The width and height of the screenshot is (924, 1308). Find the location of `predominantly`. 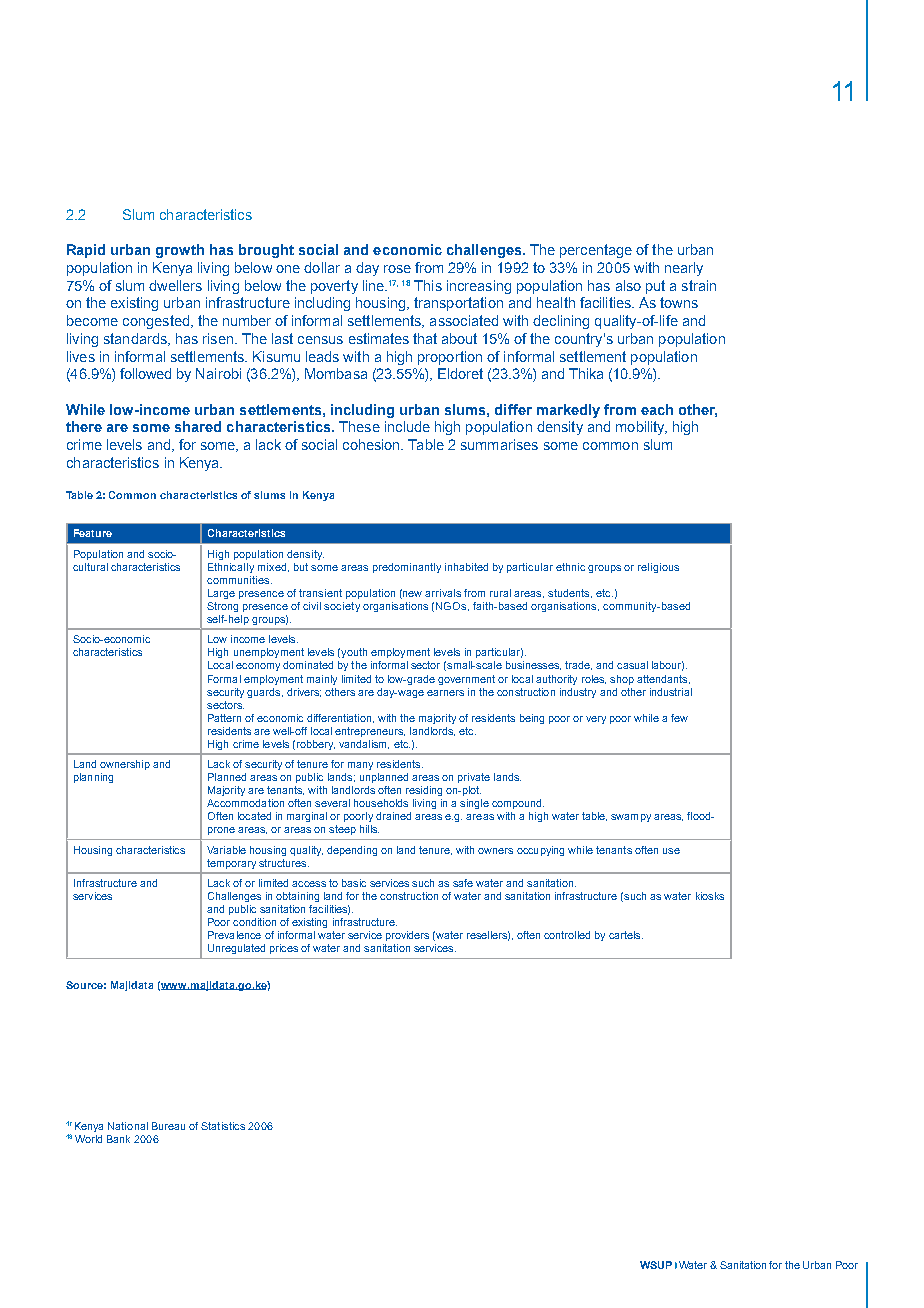

predominantly is located at coordinates (407, 568).
